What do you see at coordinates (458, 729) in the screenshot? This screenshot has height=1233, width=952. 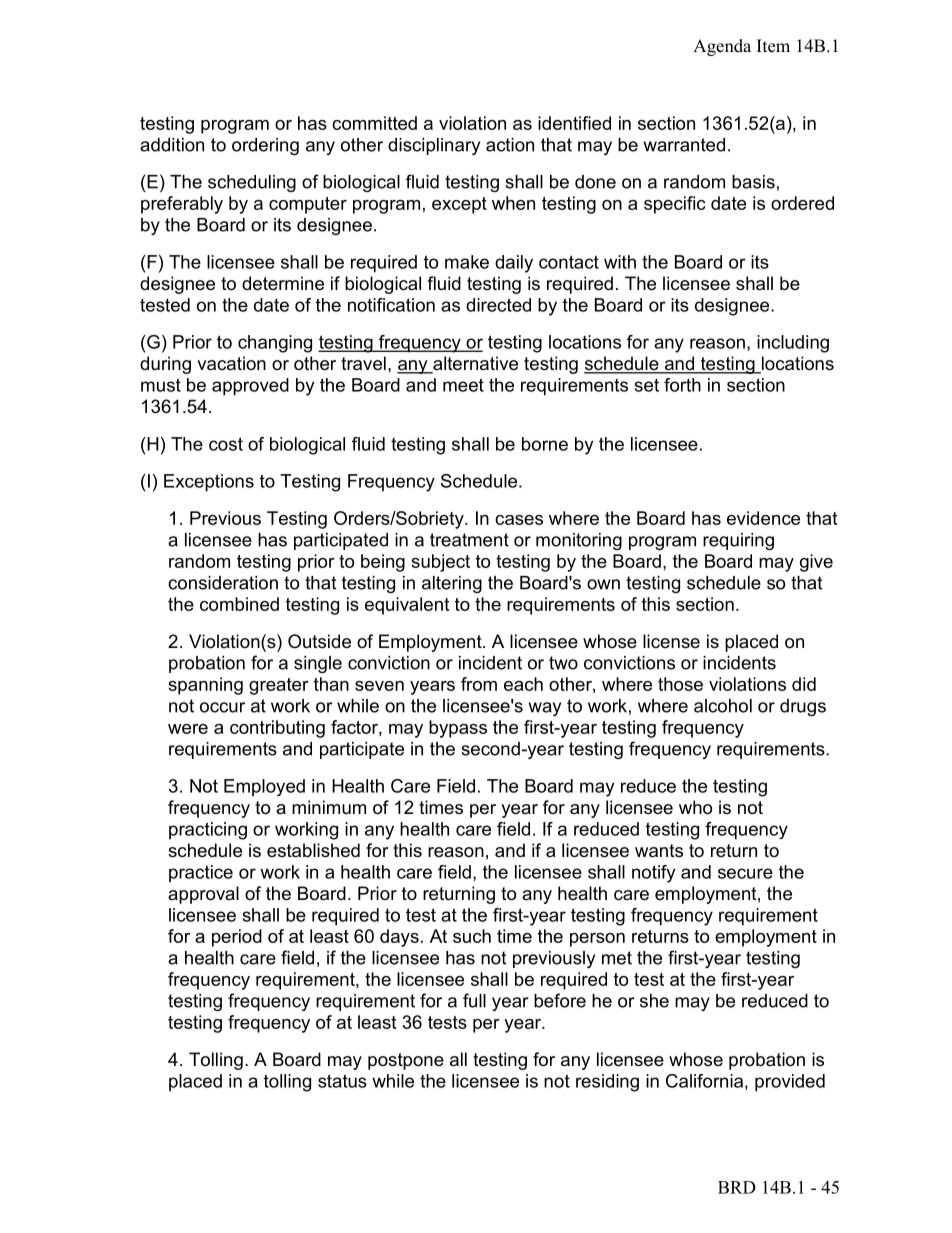 I see `bypass` at bounding box center [458, 729].
